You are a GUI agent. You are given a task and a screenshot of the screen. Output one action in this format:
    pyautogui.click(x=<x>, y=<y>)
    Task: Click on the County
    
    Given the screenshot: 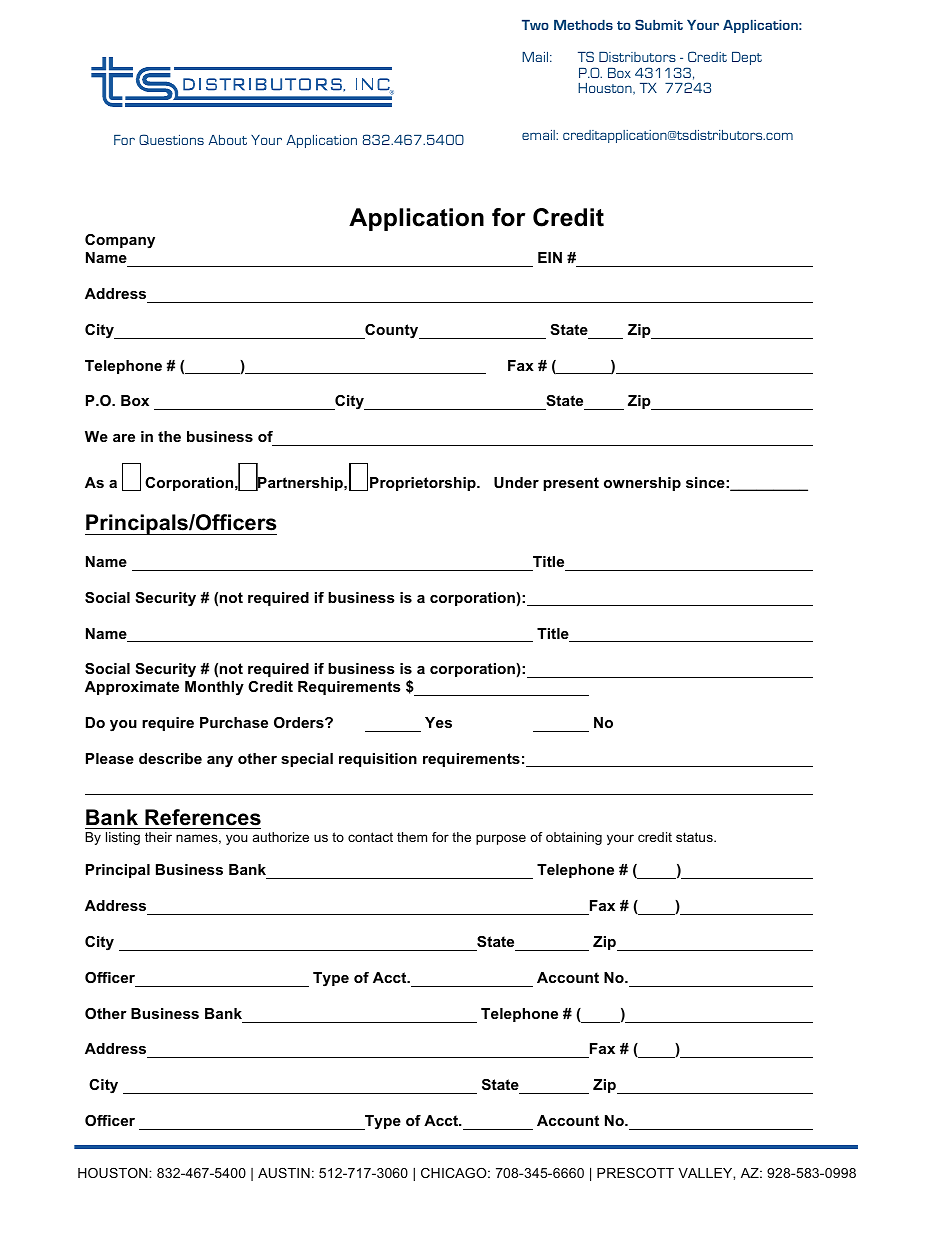 What is the action you would take?
    pyautogui.click(x=392, y=331)
